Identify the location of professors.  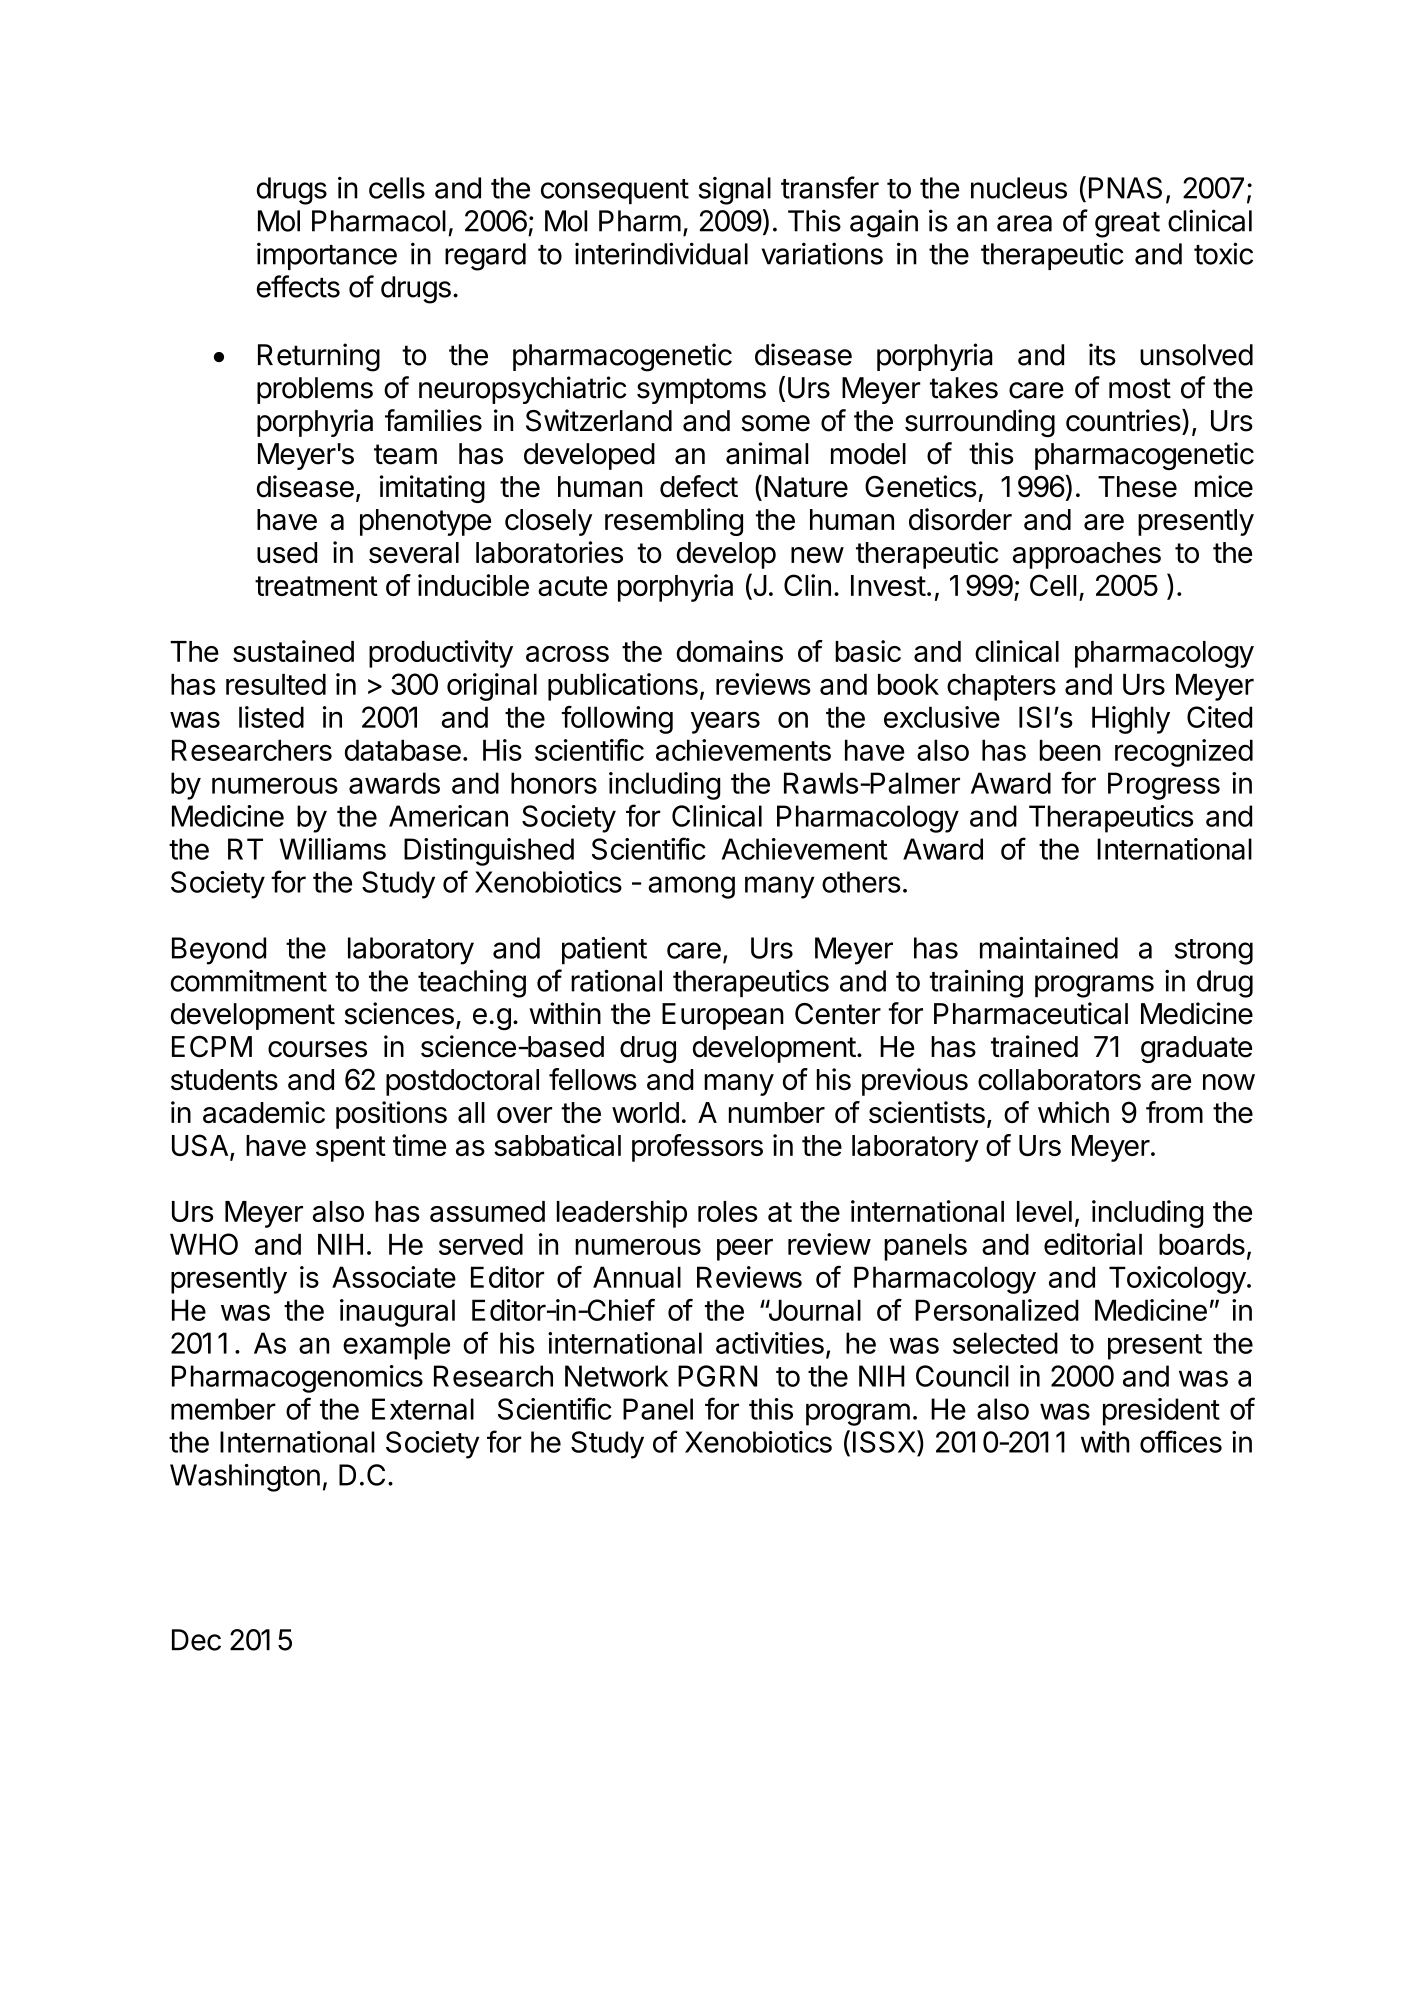
(697, 1148).
